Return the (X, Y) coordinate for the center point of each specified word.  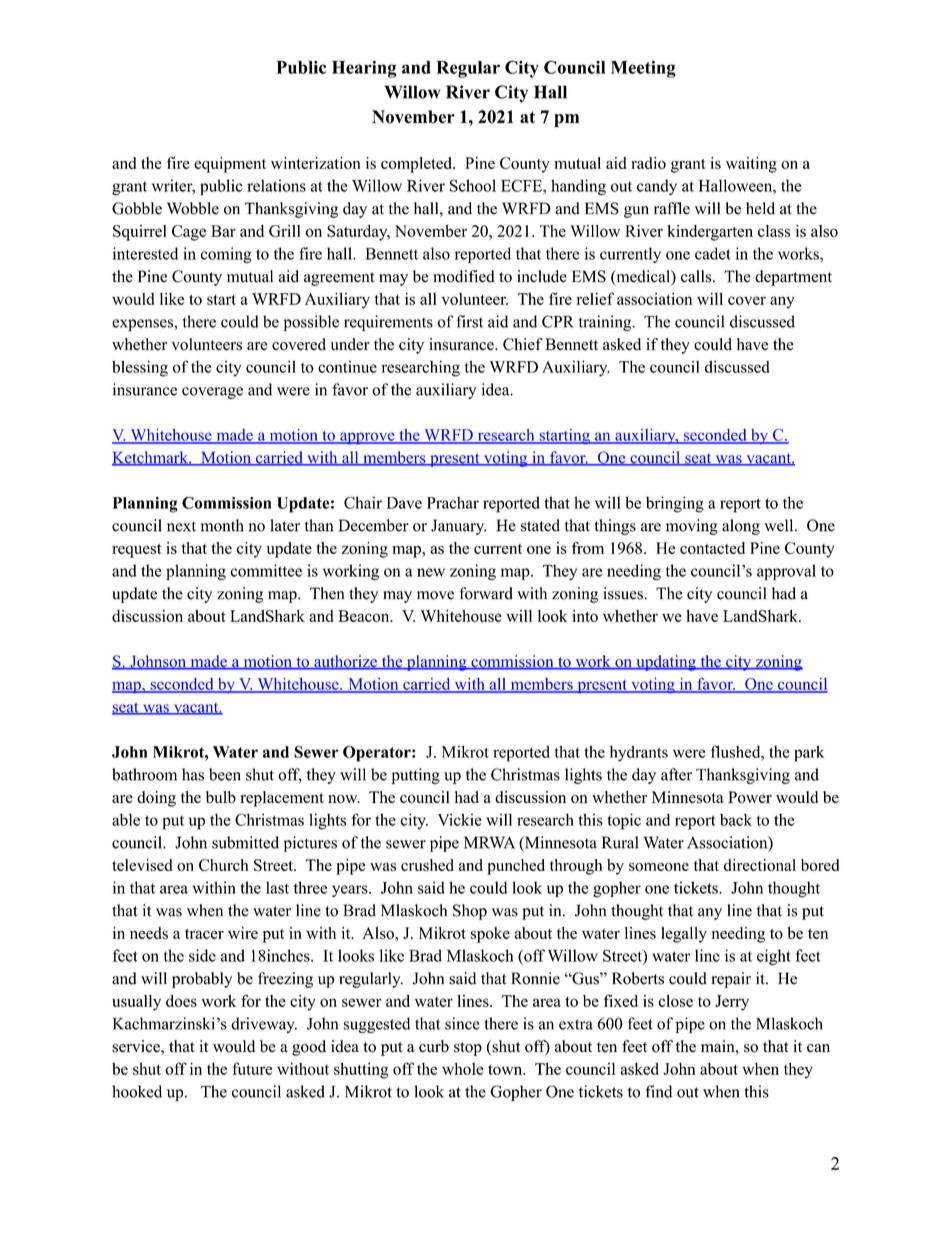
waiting (751, 165)
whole (462, 1068)
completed (417, 165)
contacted (712, 548)
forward (486, 593)
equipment (230, 165)
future (252, 1068)
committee (266, 570)
